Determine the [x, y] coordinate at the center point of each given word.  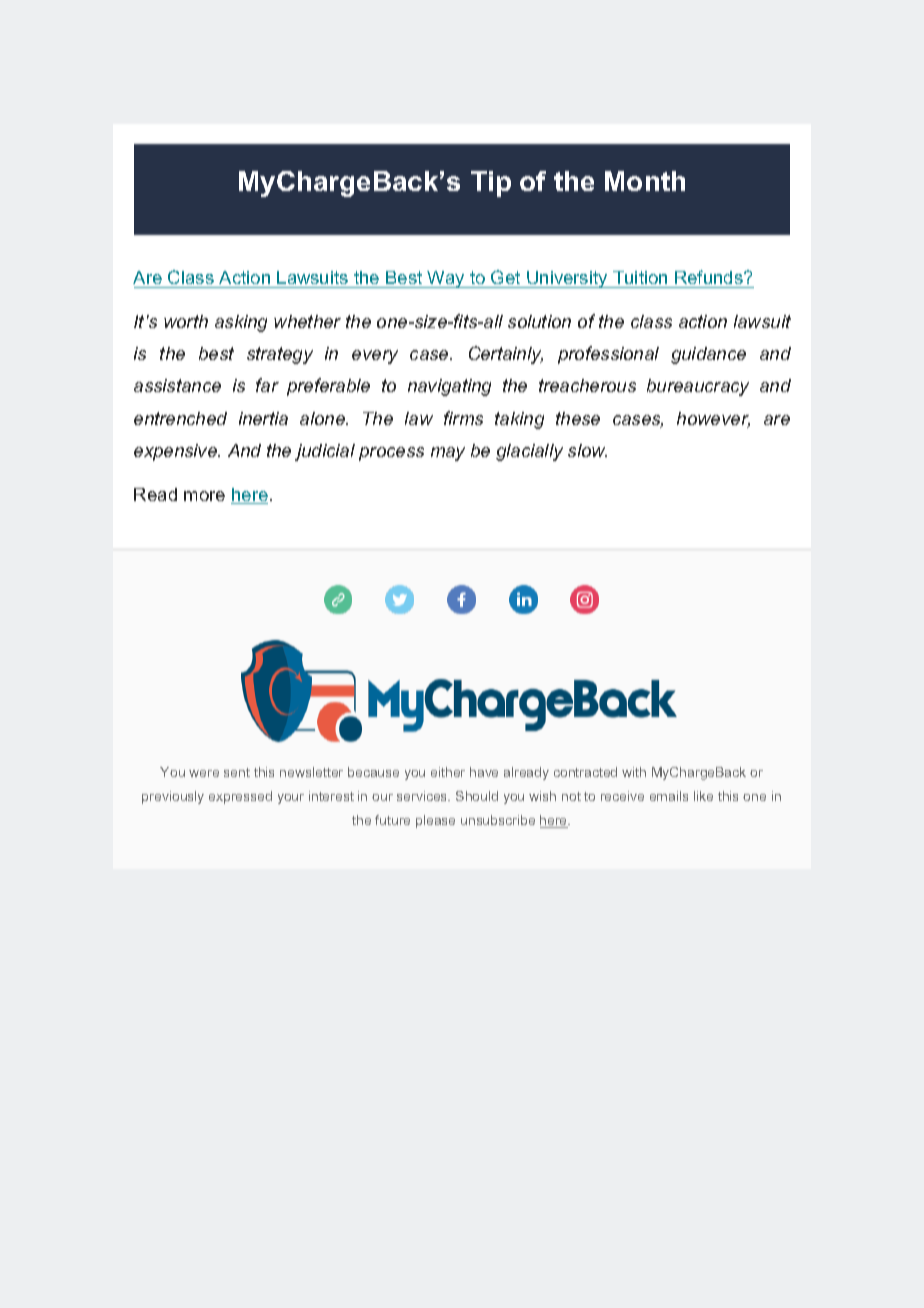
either [448, 772]
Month [645, 181]
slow [587, 450]
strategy [280, 355]
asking [241, 323]
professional [608, 355]
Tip [491, 184]
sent [237, 772]
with [634, 772]
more [204, 496]
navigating [449, 387]
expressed [240, 797]
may [448, 454]
